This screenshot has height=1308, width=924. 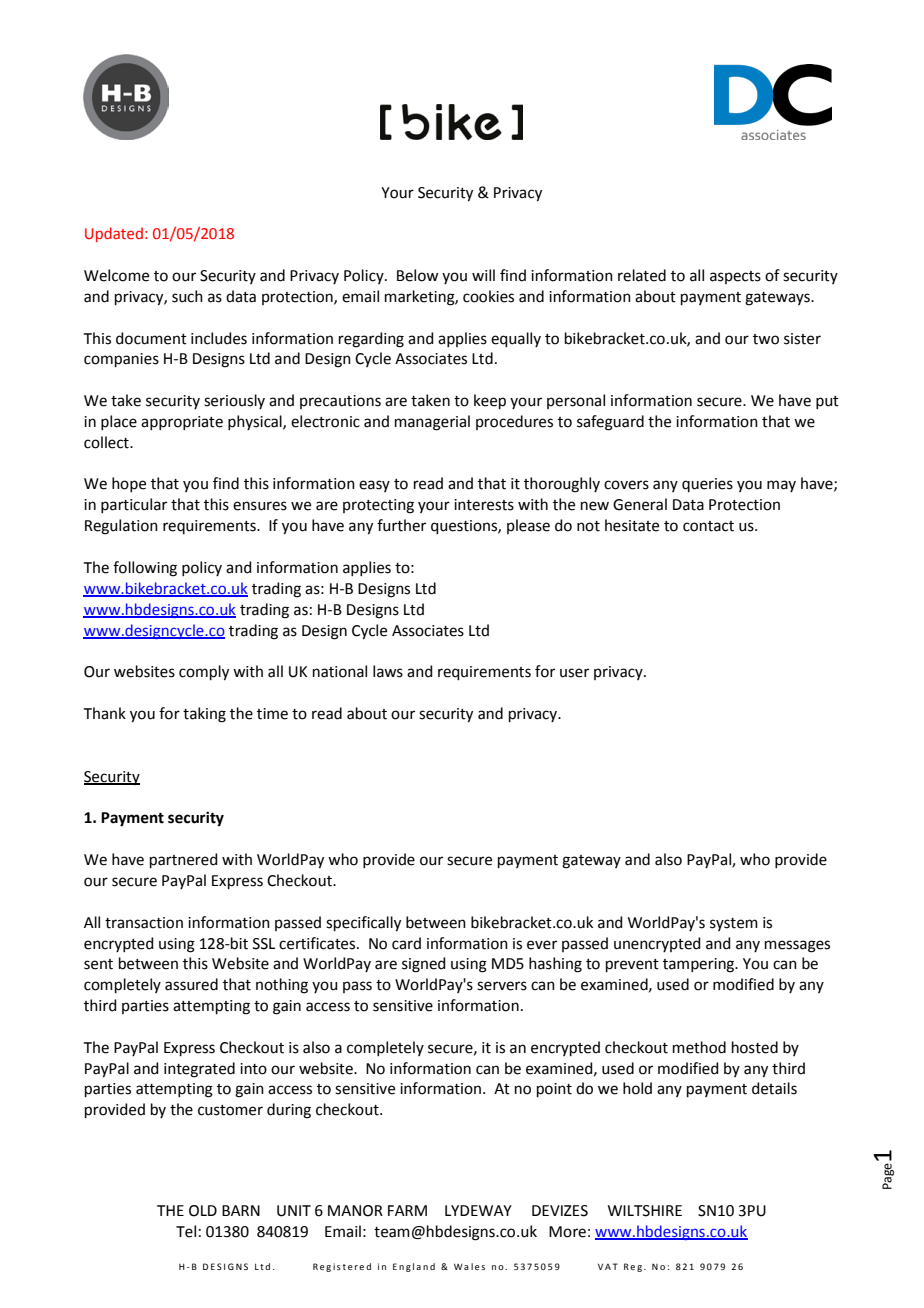 What do you see at coordinates (401, 525) in the screenshot?
I see `further` at bounding box center [401, 525].
